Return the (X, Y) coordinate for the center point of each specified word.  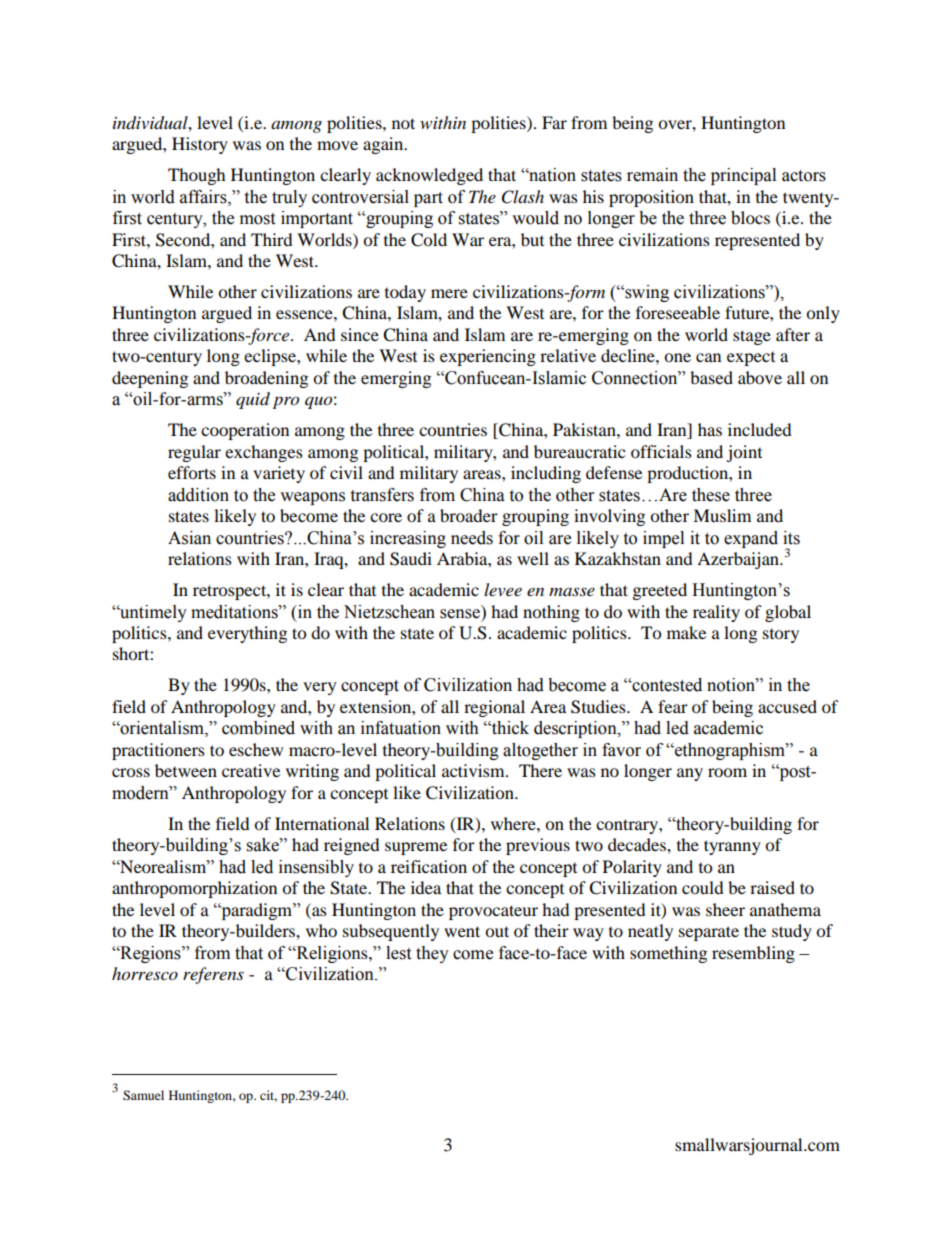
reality (716, 613)
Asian (189, 538)
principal (743, 176)
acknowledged (429, 176)
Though (197, 176)
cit (268, 1096)
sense (460, 614)
